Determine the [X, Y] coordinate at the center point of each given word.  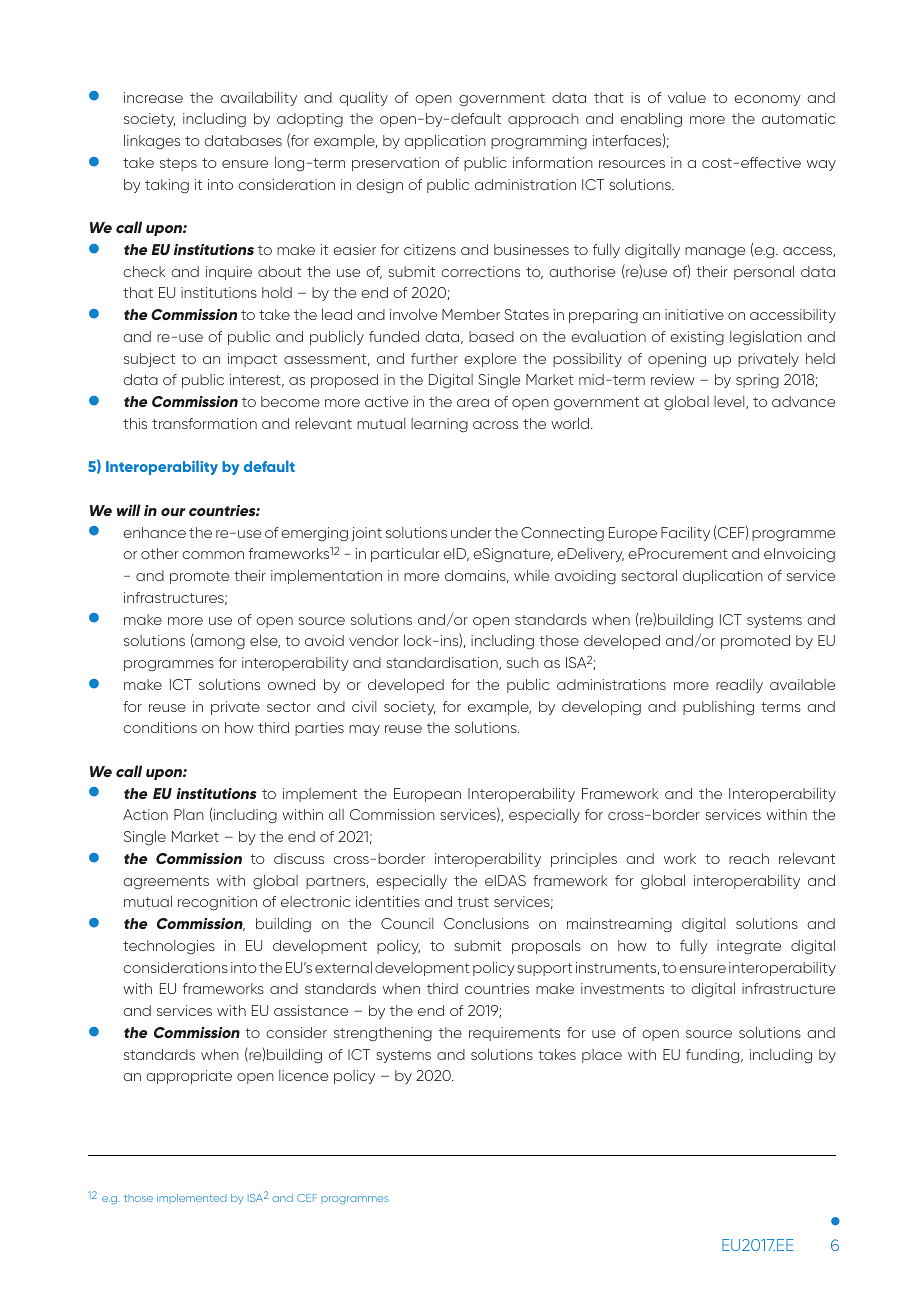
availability [258, 98]
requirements [514, 1034]
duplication [723, 576]
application [445, 141]
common [213, 555]
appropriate [189, 1077]
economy [767, 100]
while [531, 575]
